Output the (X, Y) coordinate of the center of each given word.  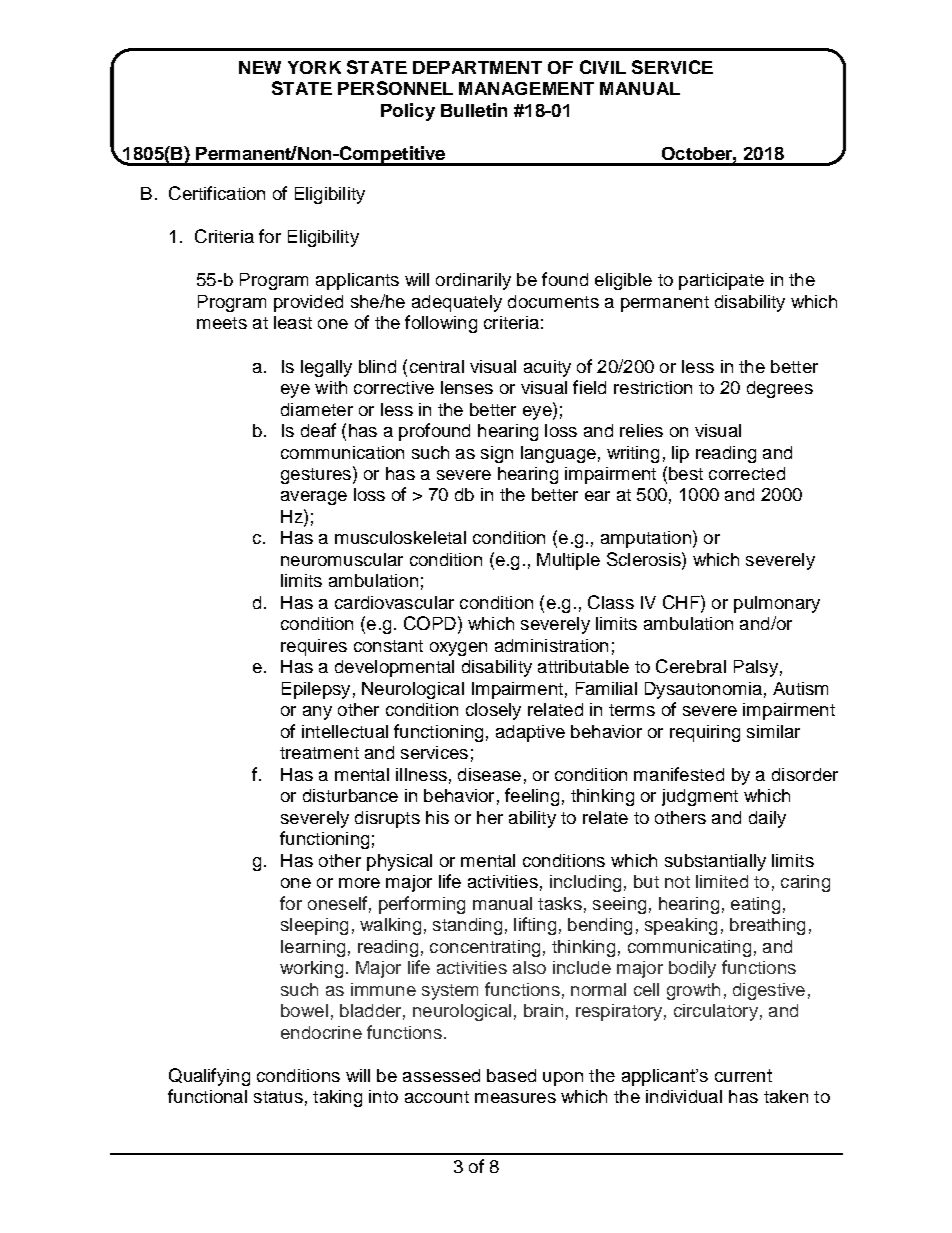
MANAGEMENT (526, 88)
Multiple (568, 561)
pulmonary (777, 604)
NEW (260, 67)
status (278, 1097)
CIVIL (603, 67)
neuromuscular (342, 559)
